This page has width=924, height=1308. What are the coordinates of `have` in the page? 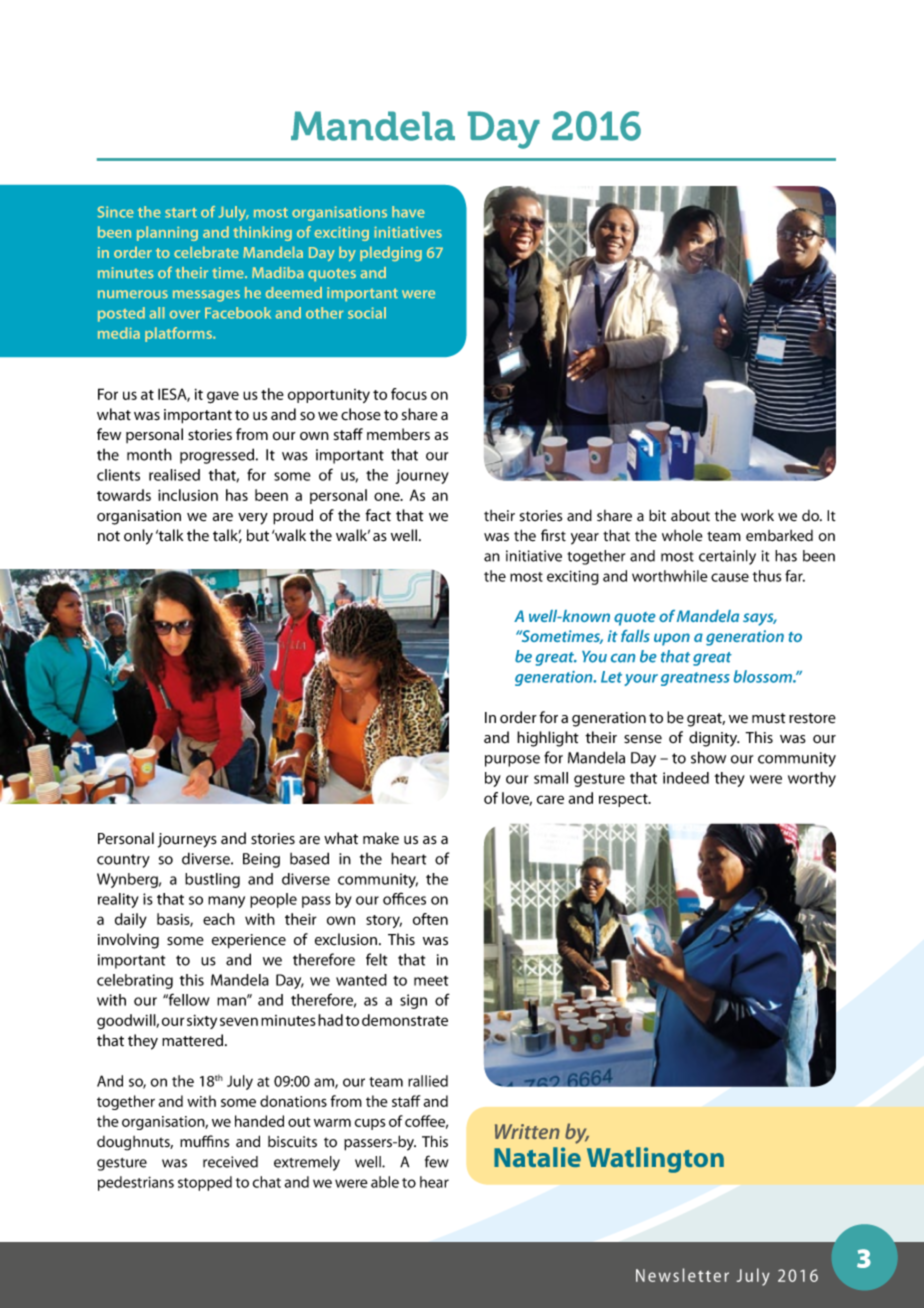 It's located at (408, 212).
